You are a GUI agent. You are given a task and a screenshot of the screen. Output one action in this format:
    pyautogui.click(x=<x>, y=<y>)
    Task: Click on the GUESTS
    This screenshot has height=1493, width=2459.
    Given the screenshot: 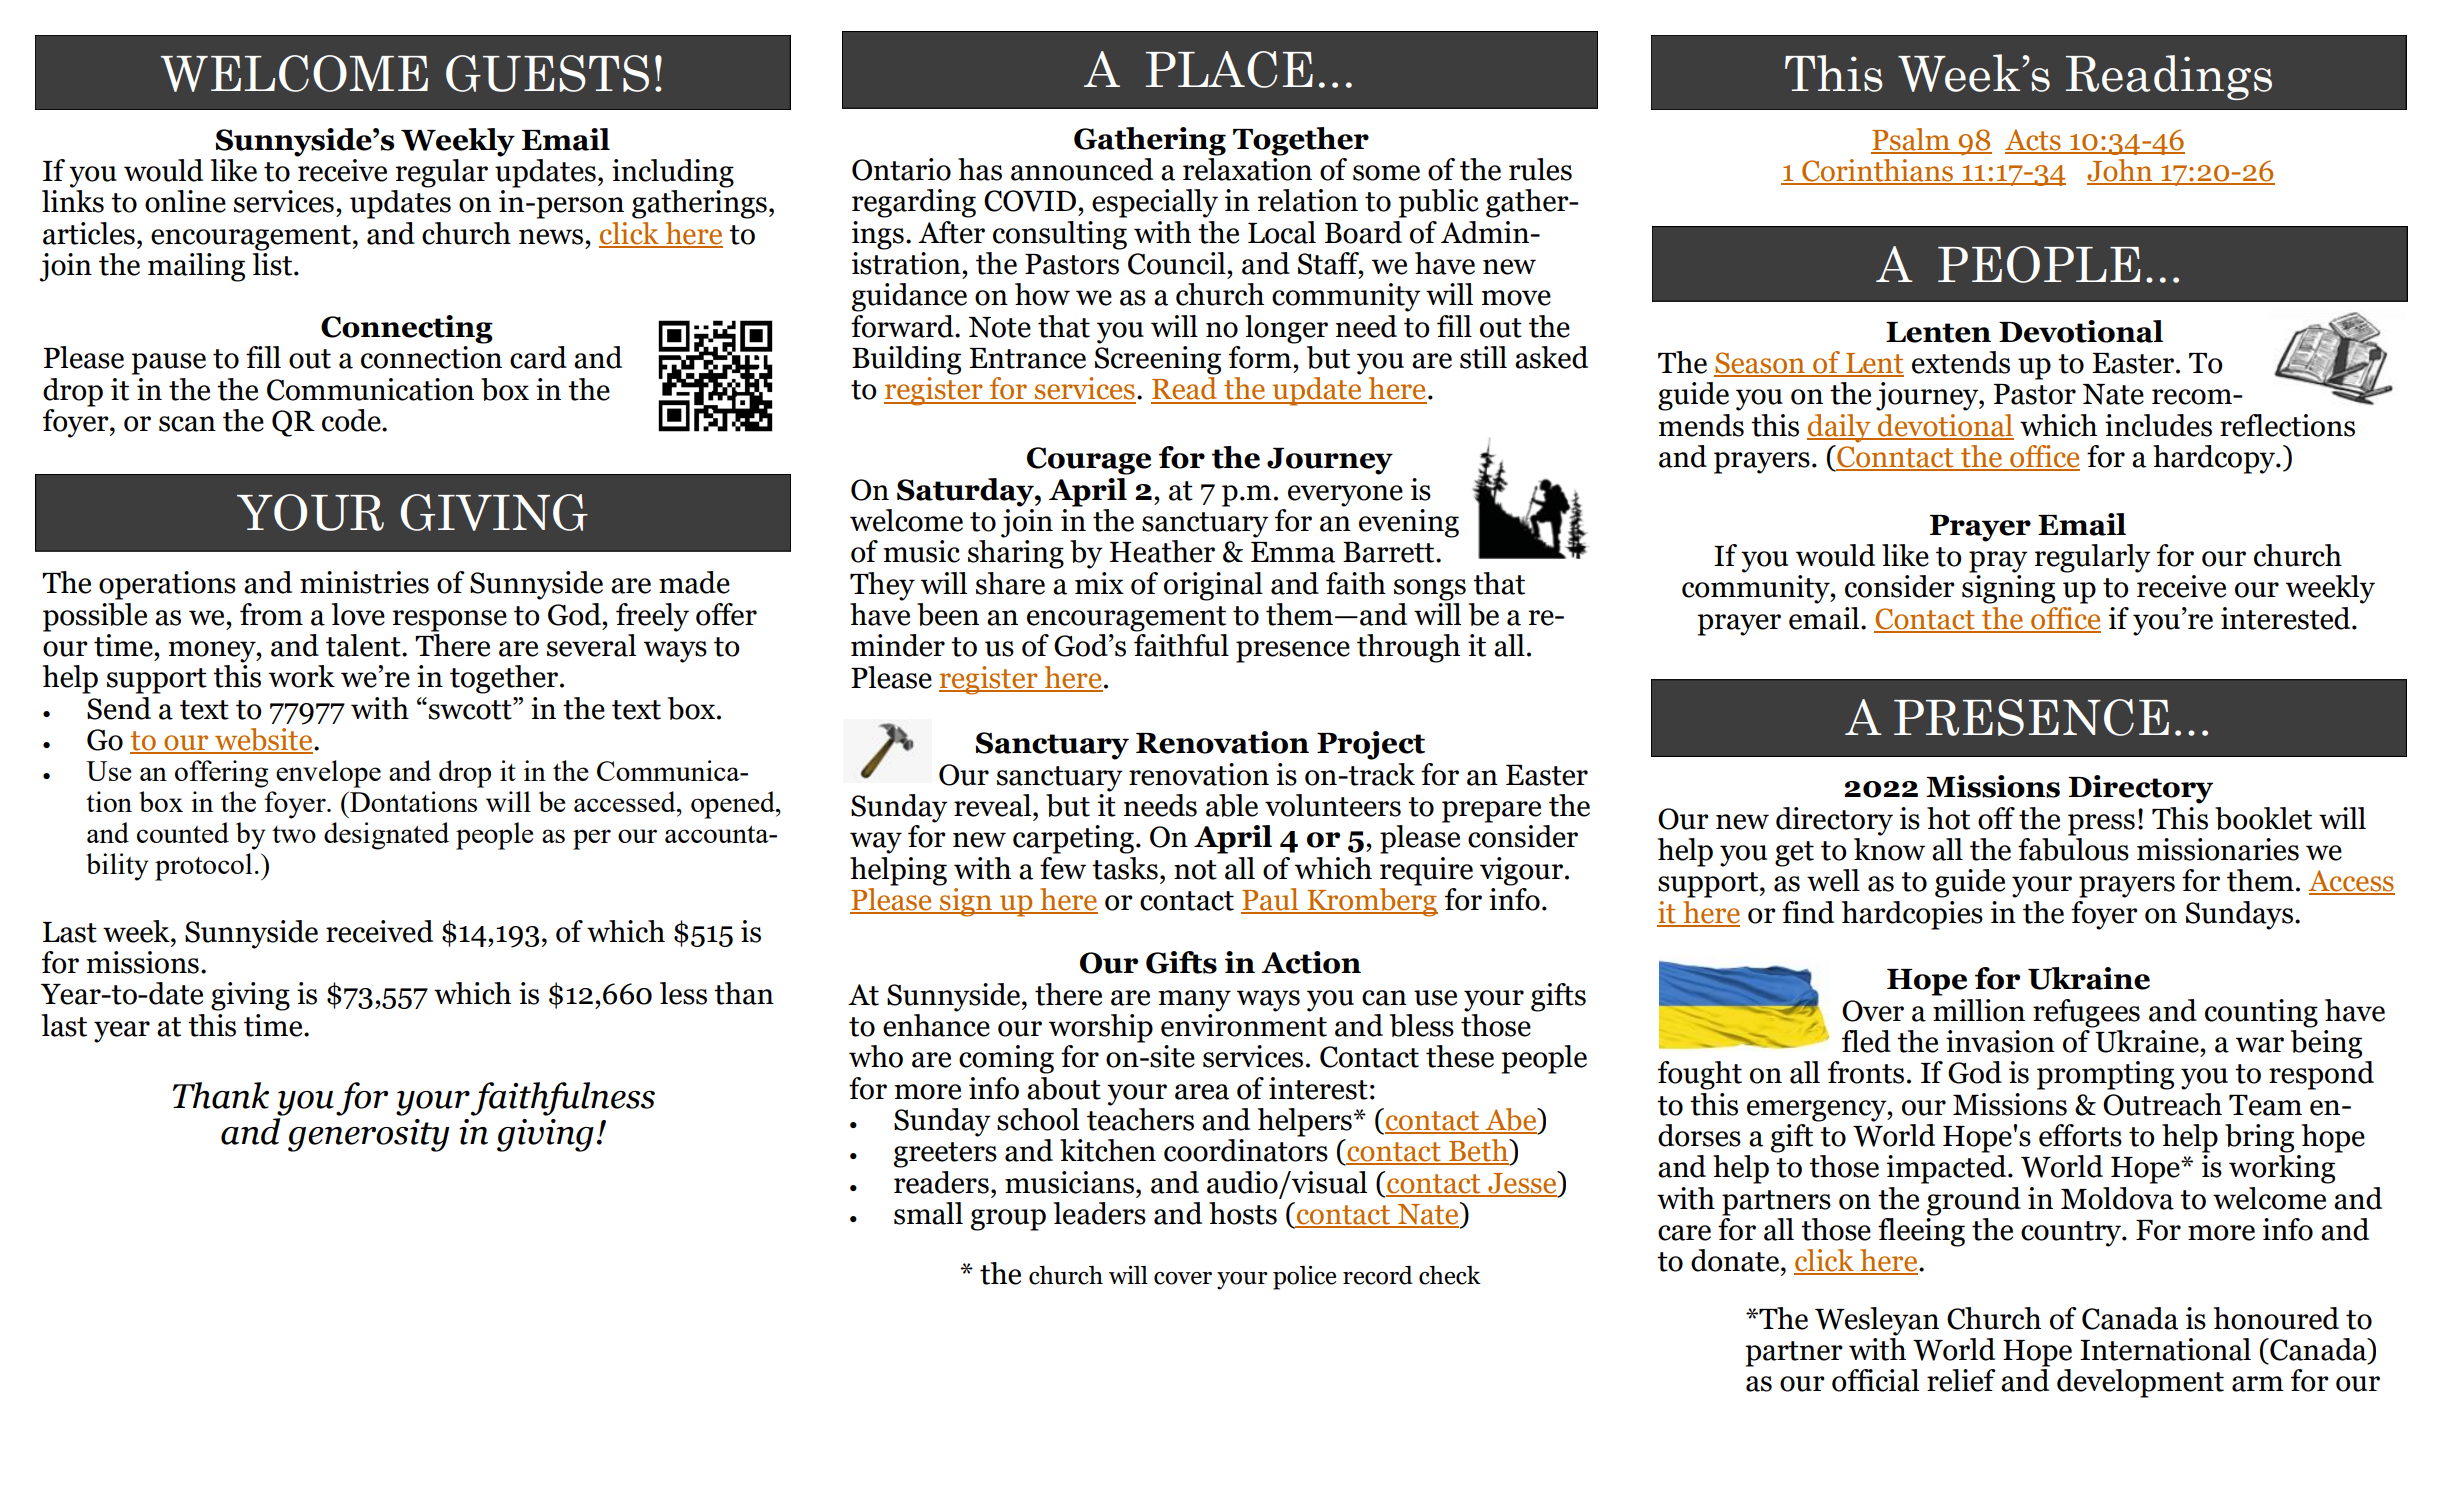 What is the action you would take?
    pyautogui.click(x=547, y=73)
